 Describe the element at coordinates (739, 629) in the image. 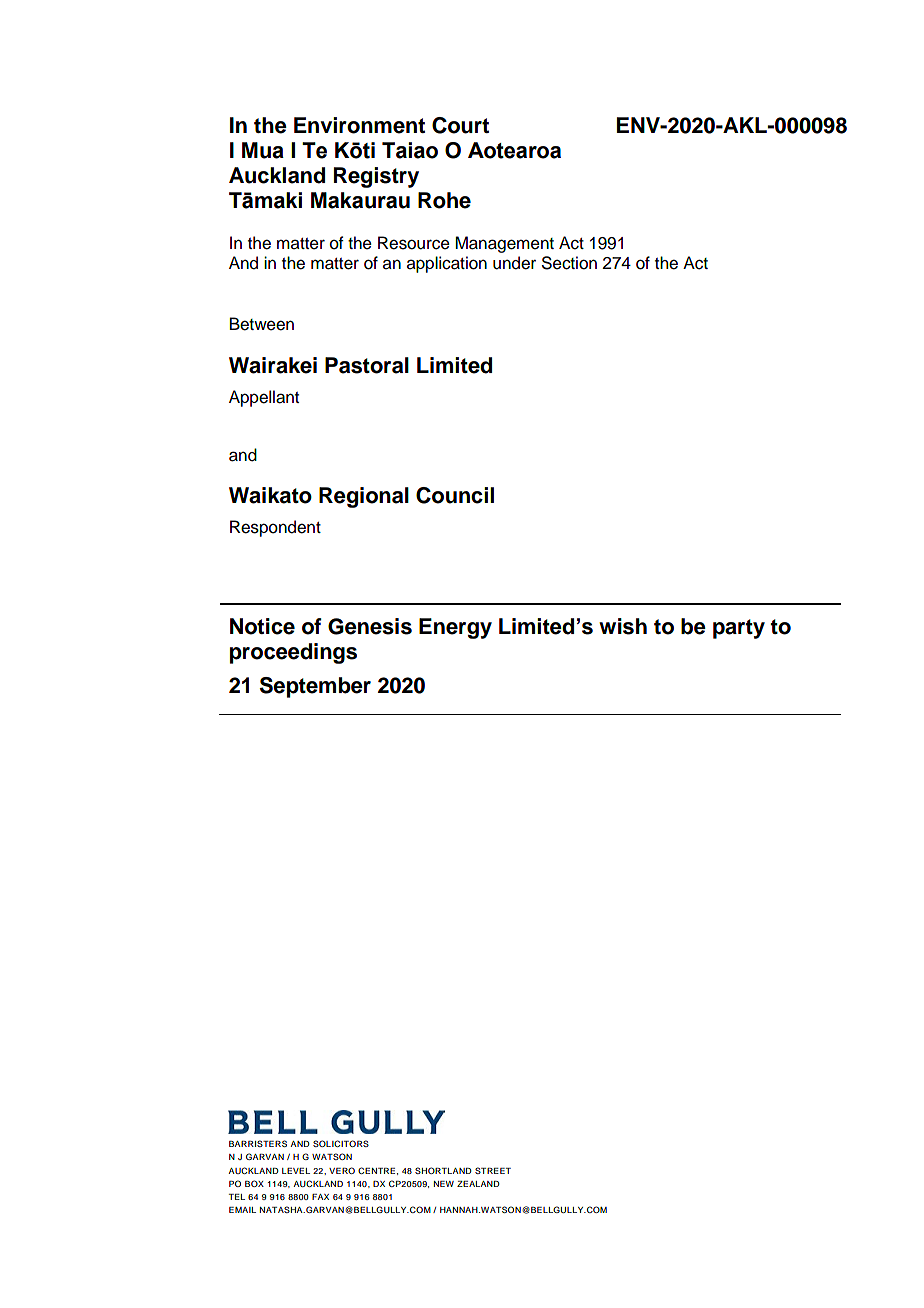

I see `party` at that location.
